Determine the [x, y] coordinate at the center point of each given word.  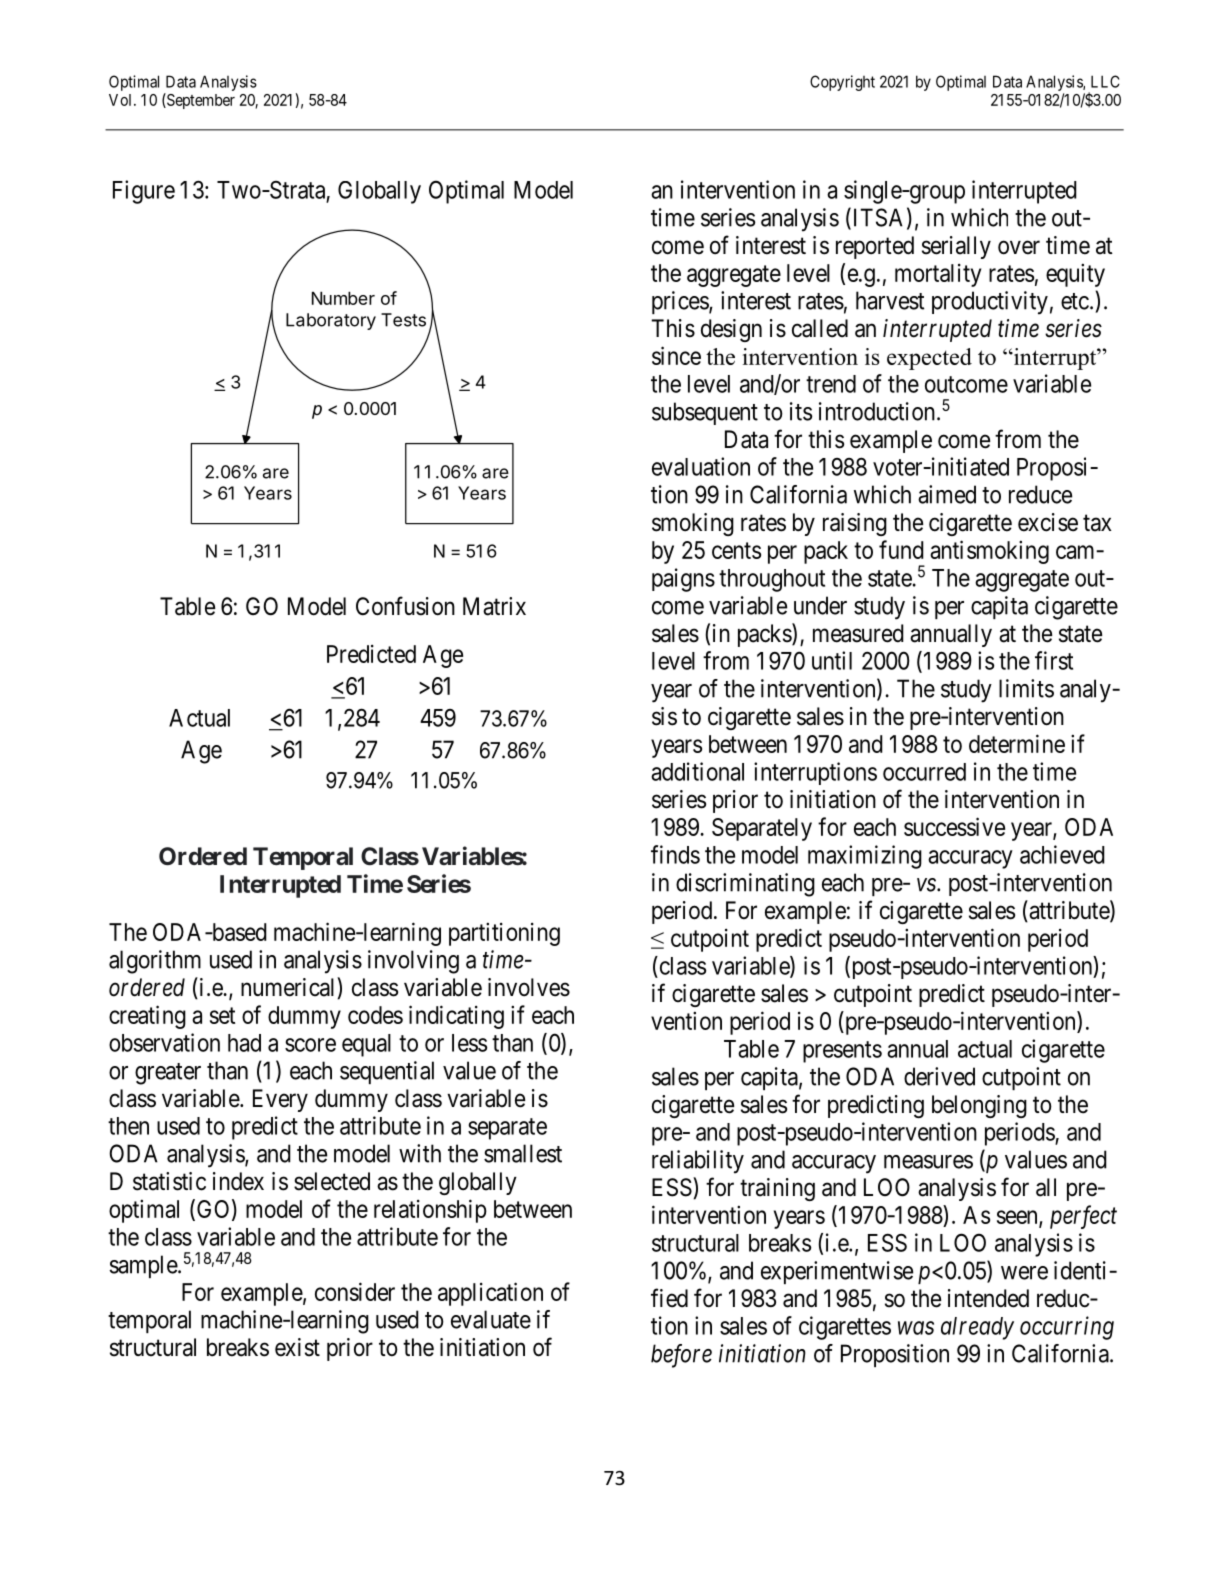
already [977, 1328]
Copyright [842, 83]
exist [297, 1347]
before [681, 1356]
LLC [1105, 81]
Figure [144, 192]
